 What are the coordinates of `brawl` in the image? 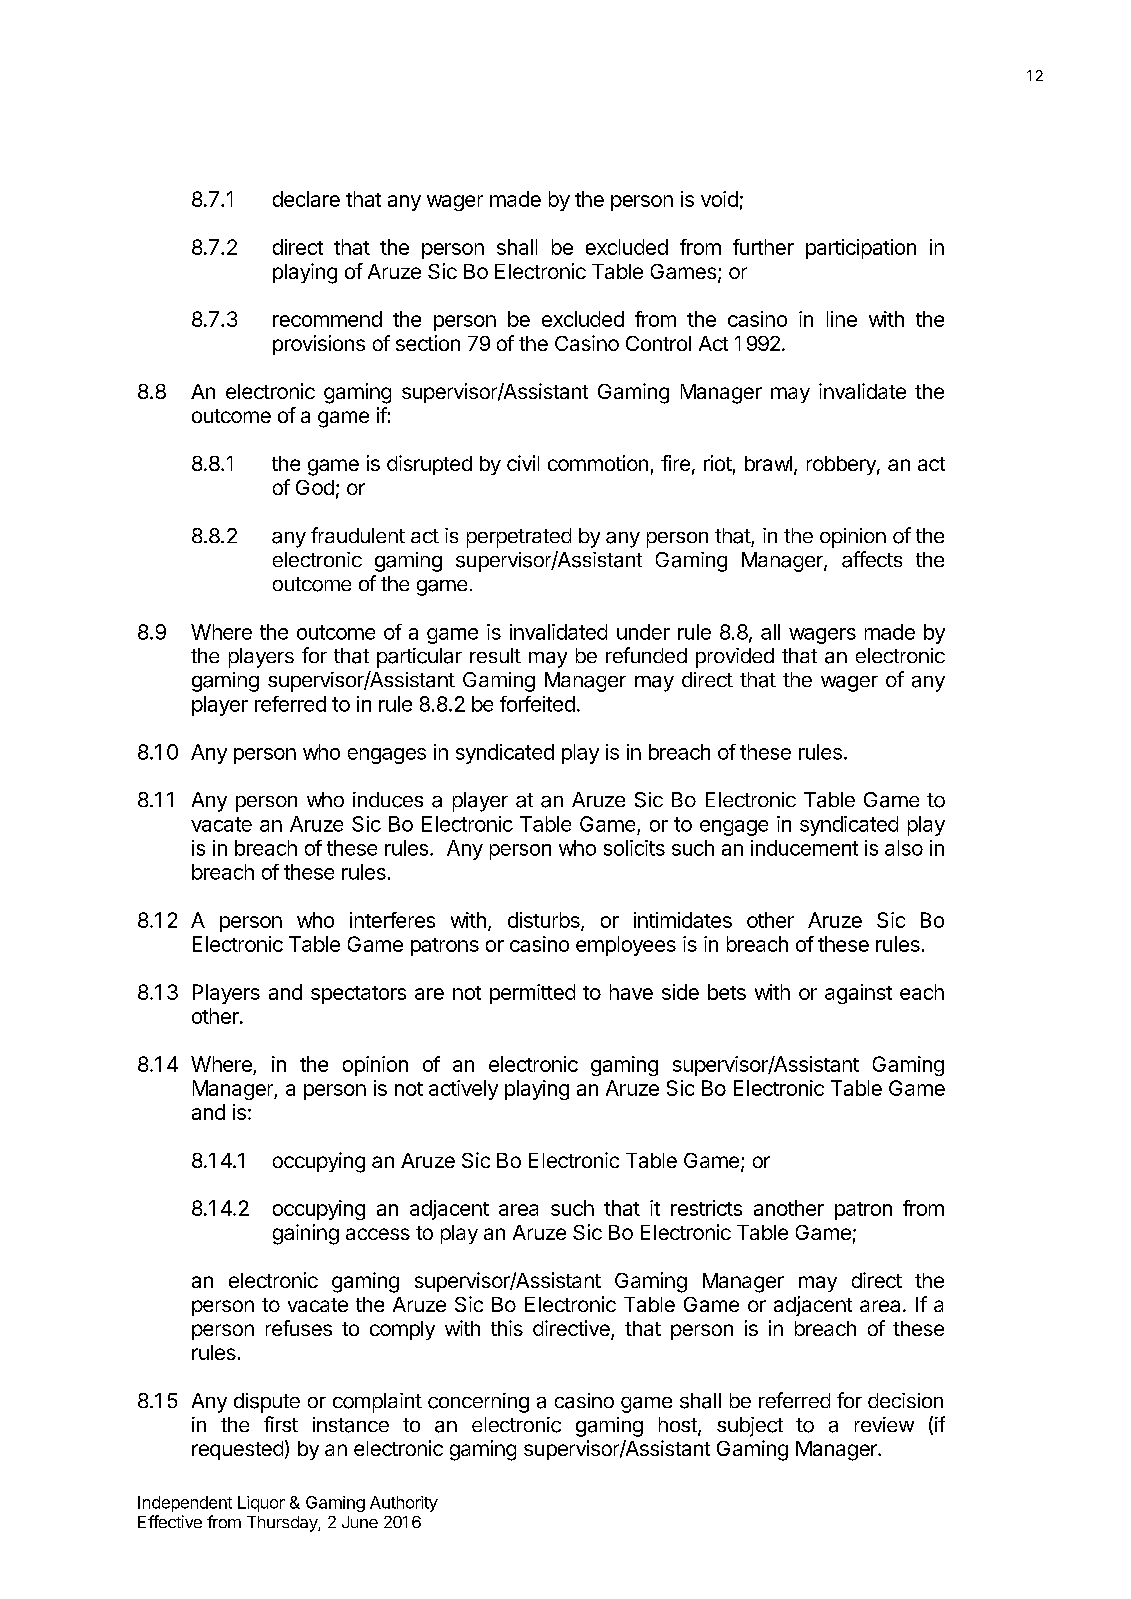 It's located at (768, 463).
